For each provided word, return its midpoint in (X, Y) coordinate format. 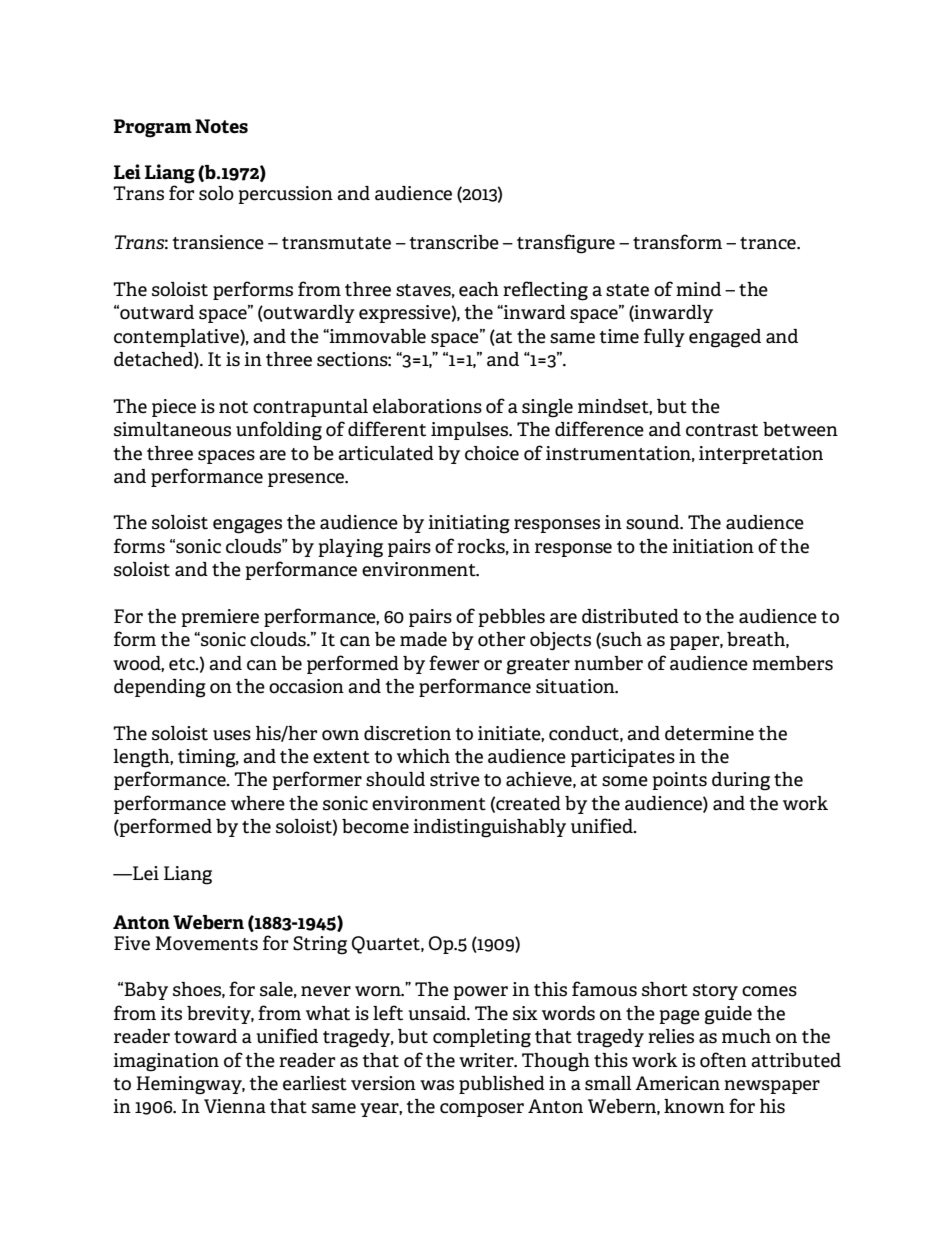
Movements (206, 943)
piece (174, 408)
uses (232, 735)
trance (769, 243)
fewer (454, 663)
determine (709, 733)
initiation (713, 546)
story (715, 992)
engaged (725, 338)
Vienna (235, 1106)
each (479, 289)
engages (247, 526)
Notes (221, 126)
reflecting (545, 291)
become (375, 826)
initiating (469, 524)
